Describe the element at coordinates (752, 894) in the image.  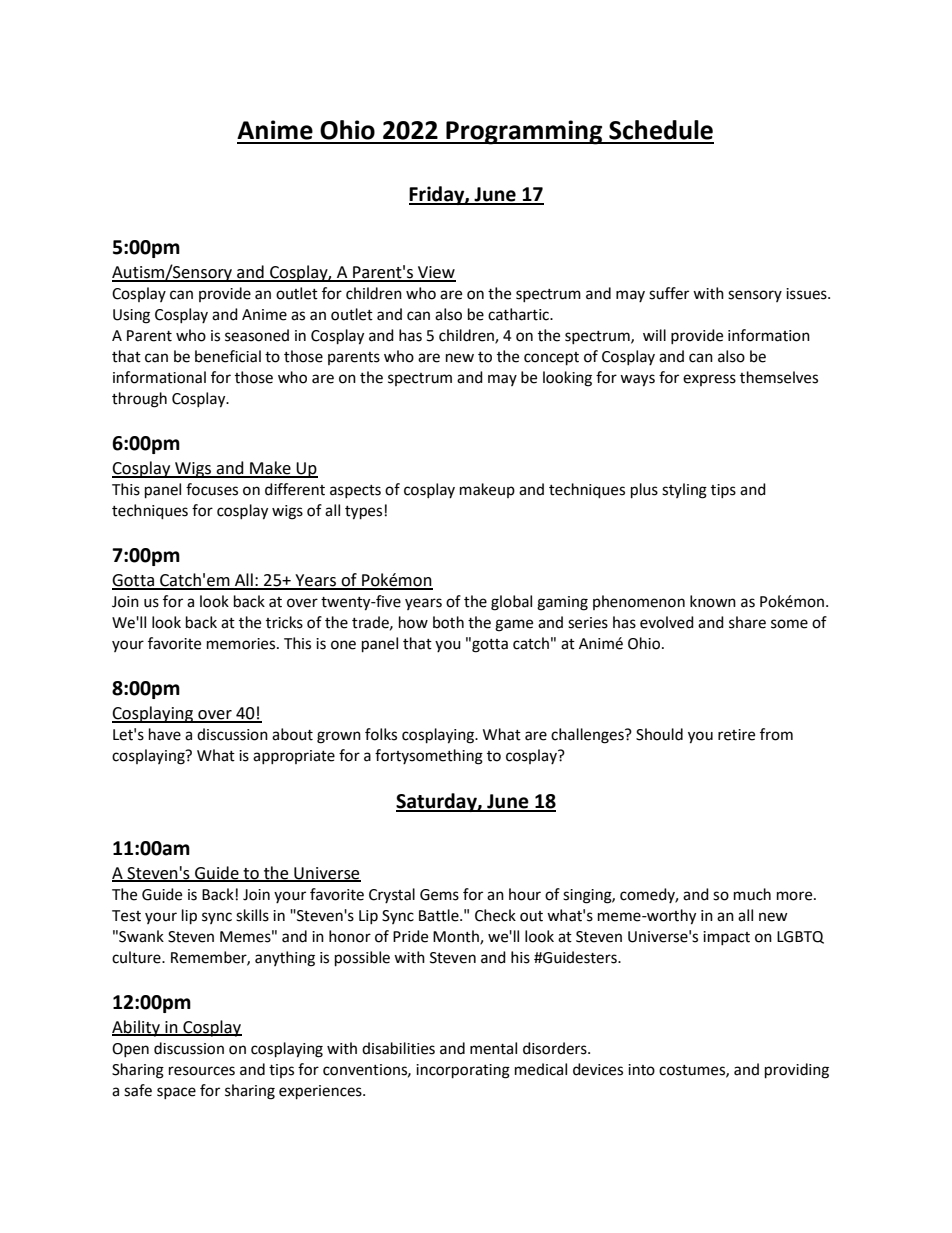
I see `much` at that location.
